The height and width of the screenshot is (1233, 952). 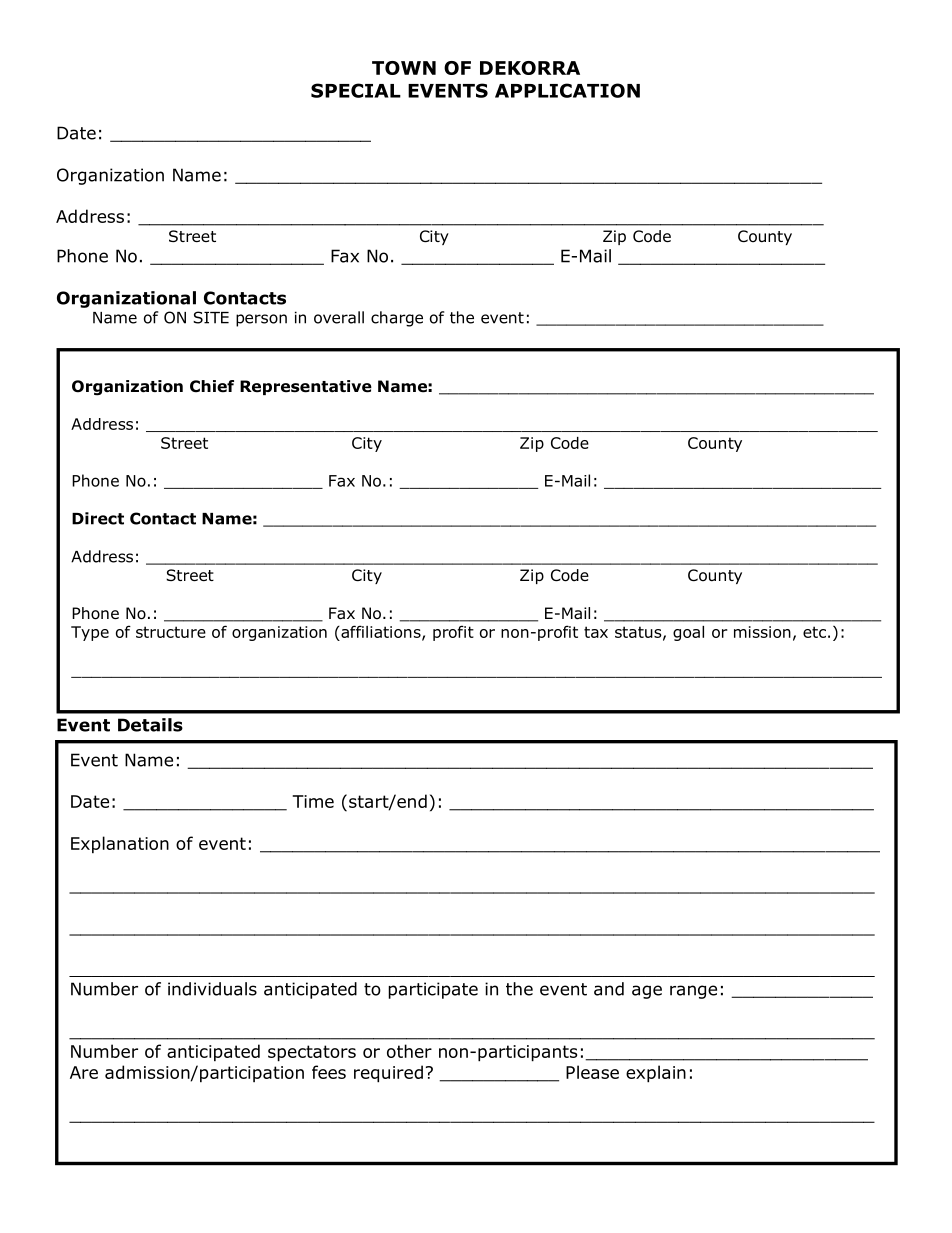 I want to click on charge, so click(x=397, y=319).
